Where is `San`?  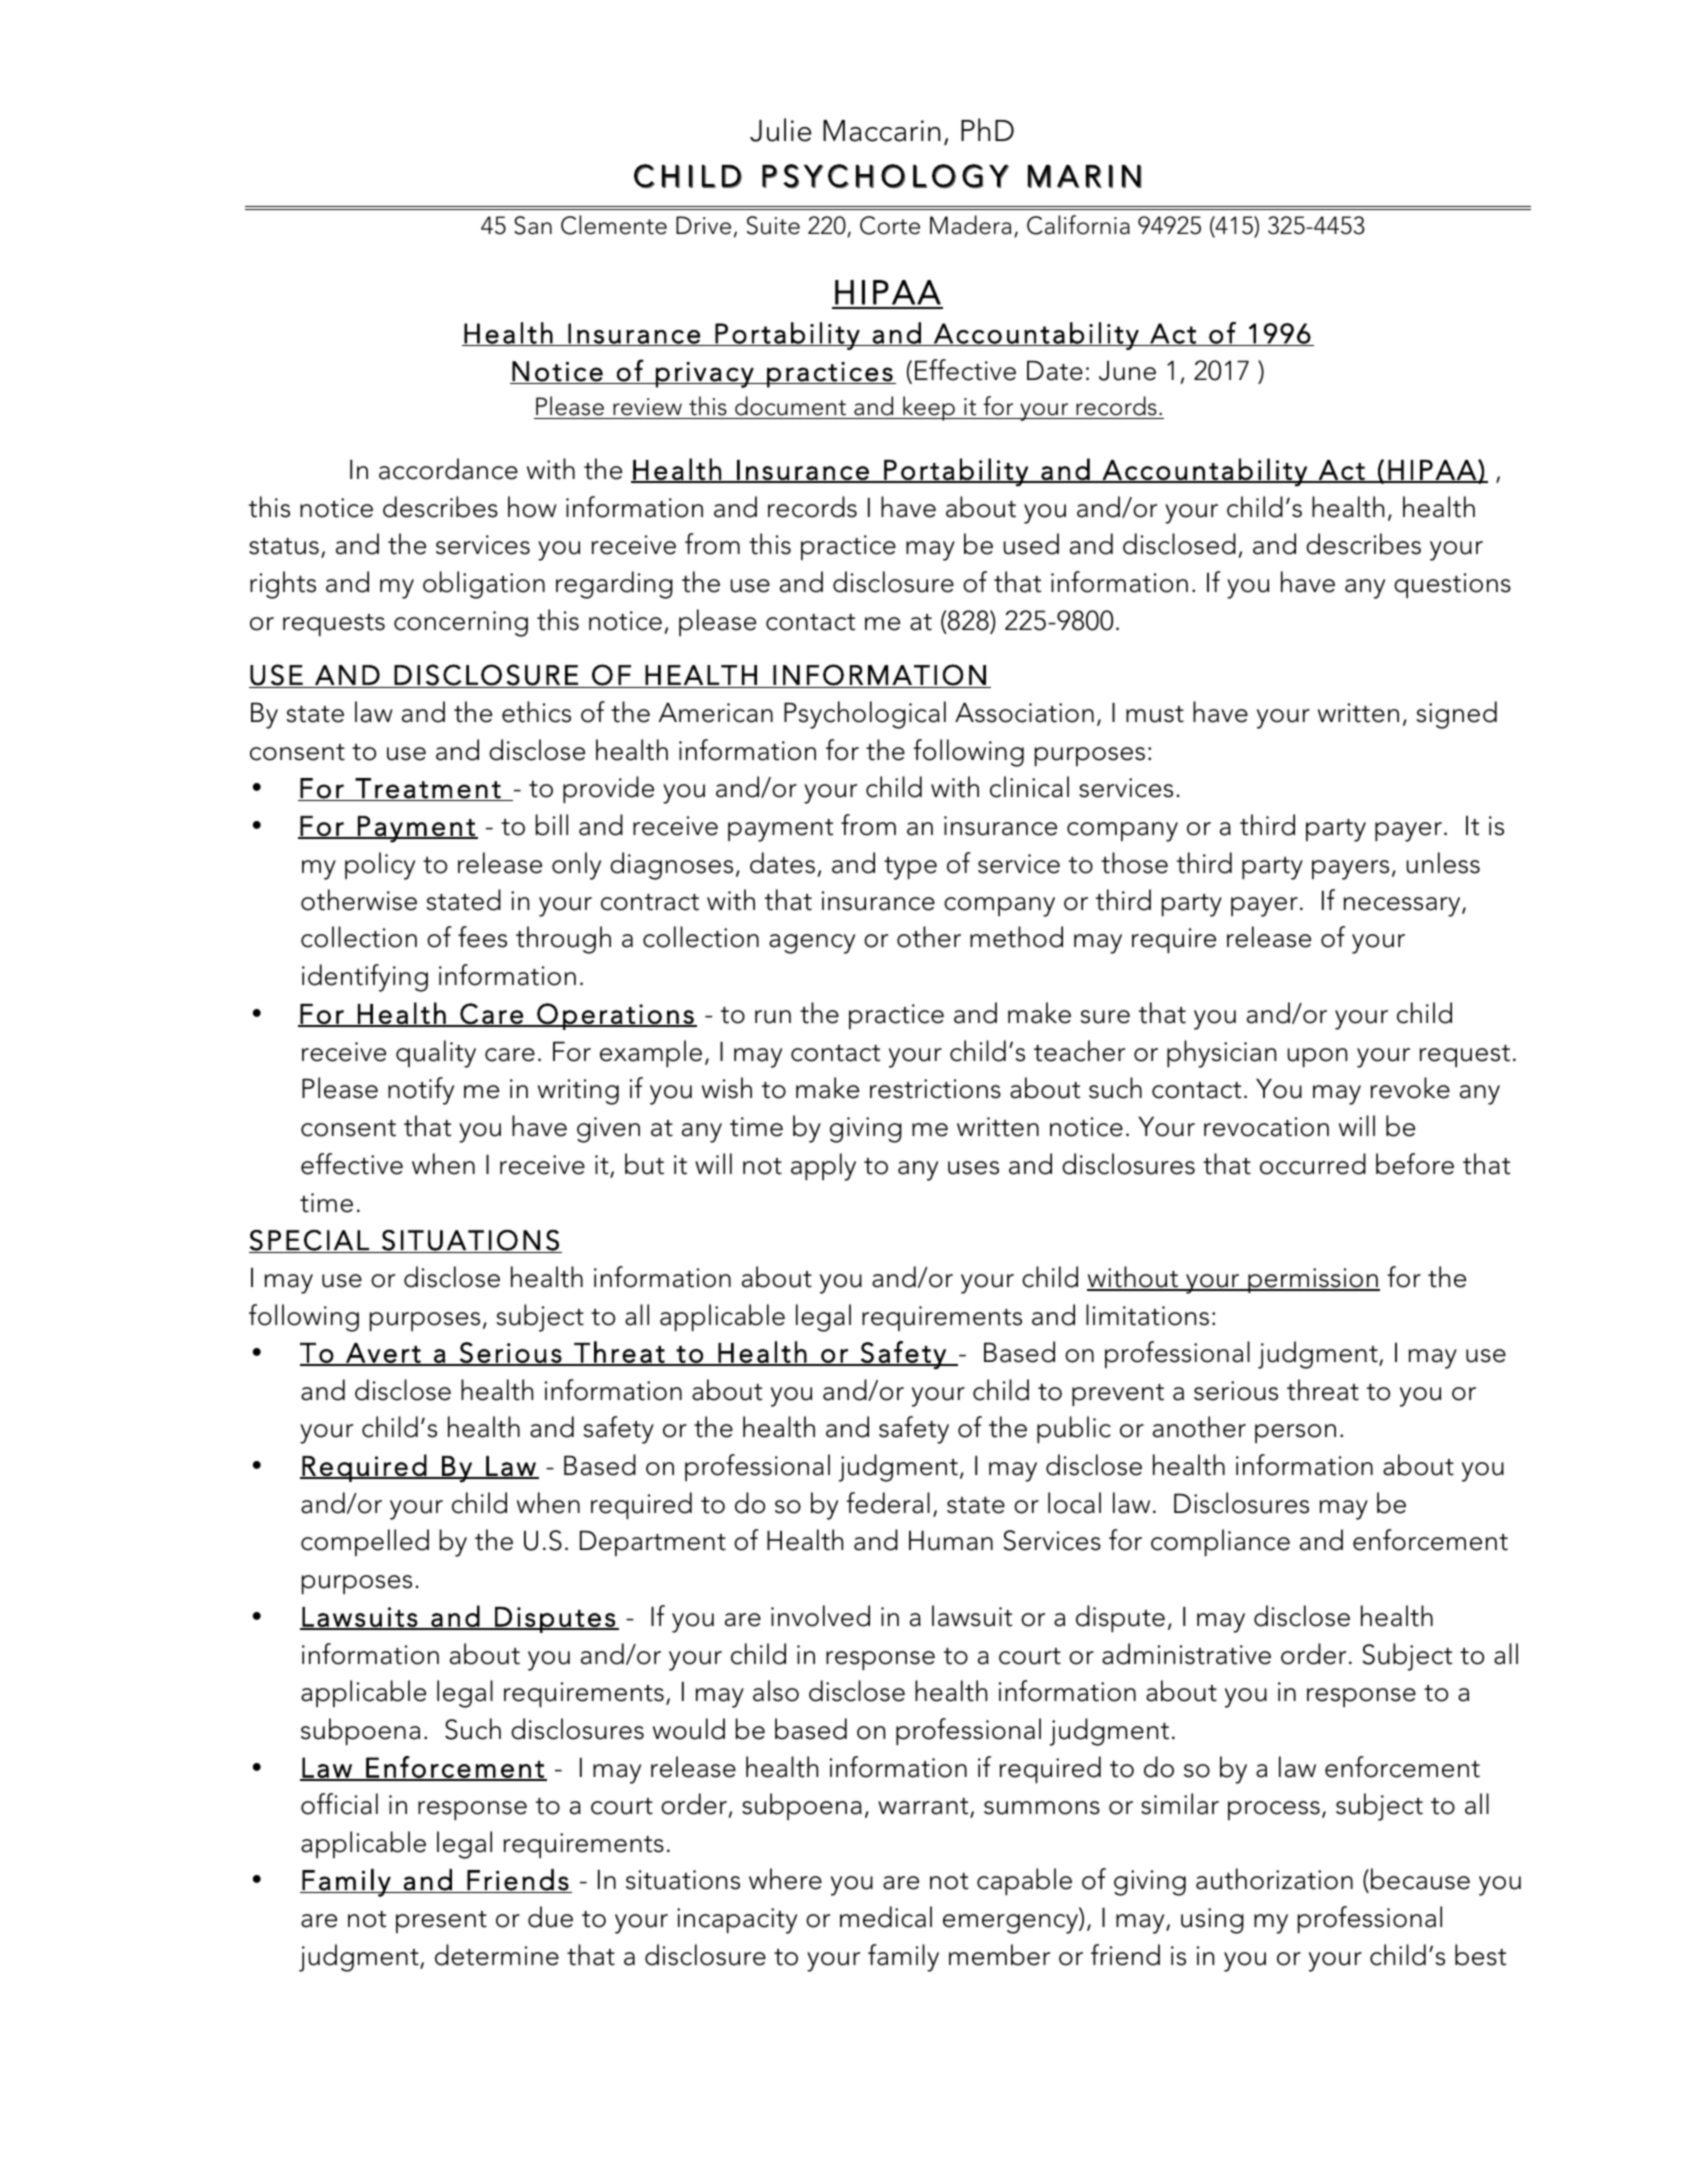
San is located at coordinates (533, 225).
